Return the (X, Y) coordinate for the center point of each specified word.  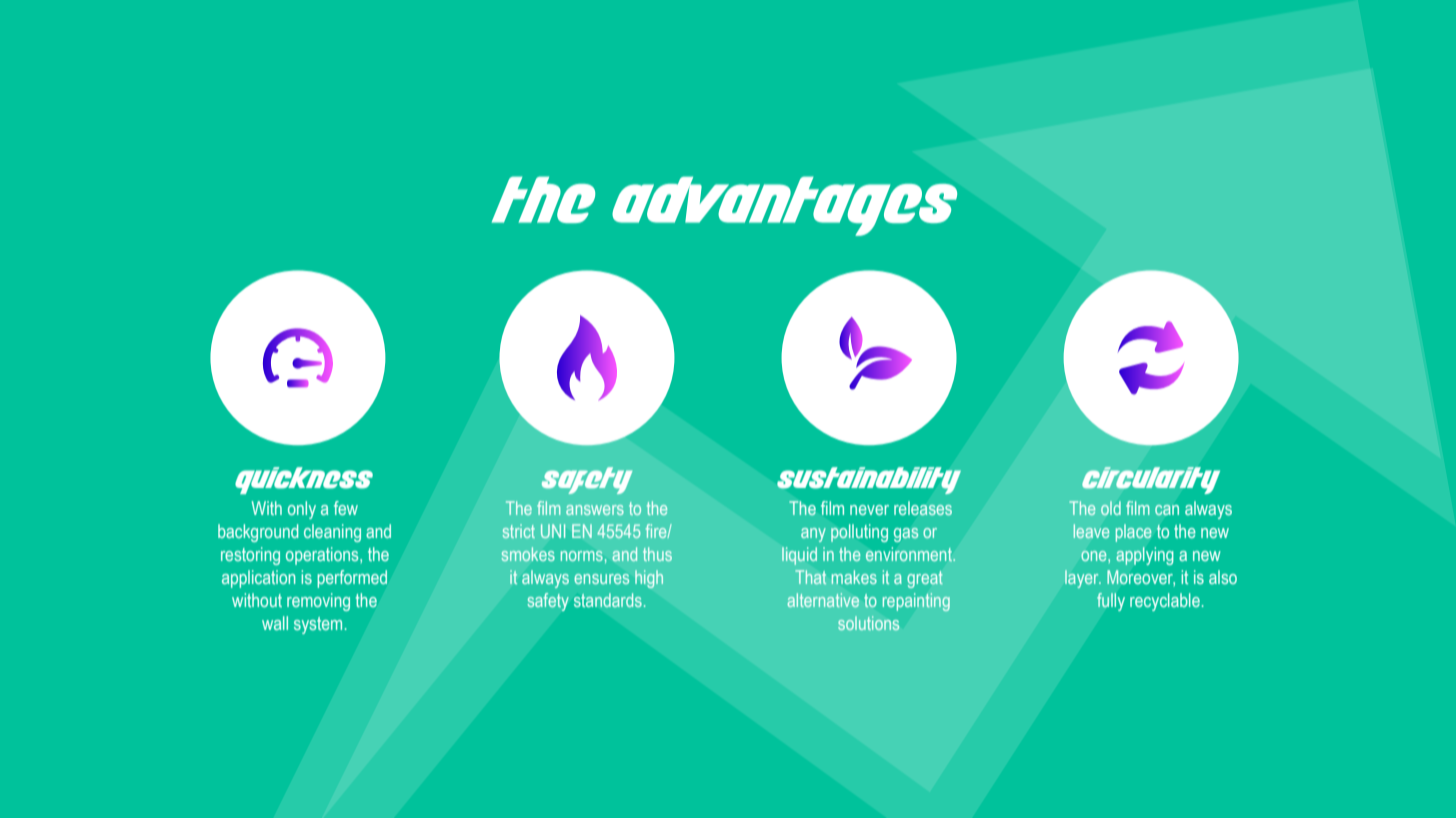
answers (595, 510)
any (813, 535)
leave (1091, 531)
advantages (784, 206)
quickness (304, 480)
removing (318, 602)
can (1167, 510)
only (302, 510)
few (346, 508)
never (869, 510)
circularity (1151, 480)
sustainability (869, 480)
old (1111, 508)
